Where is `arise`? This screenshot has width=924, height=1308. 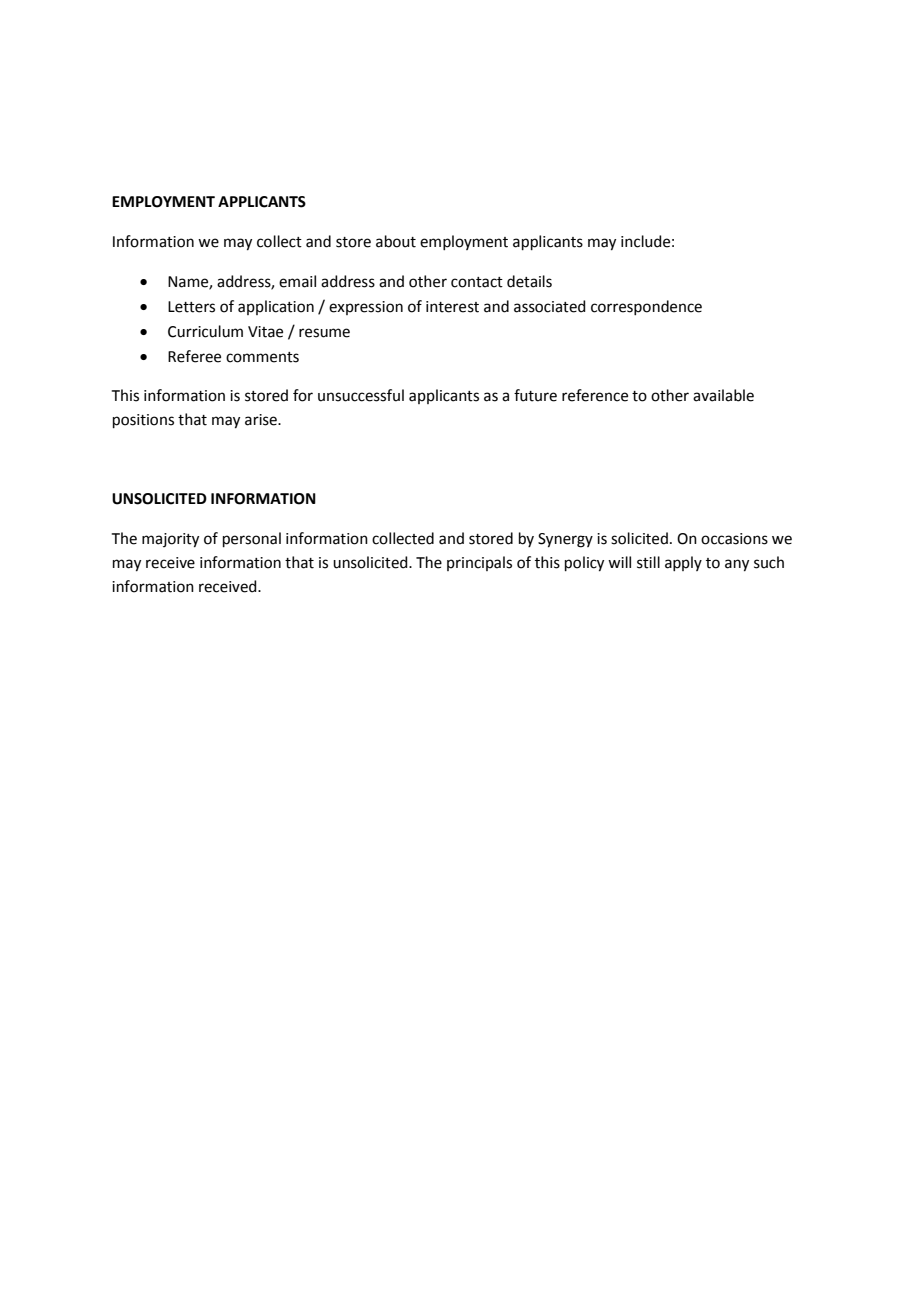
arise is located at coordinates (262, 420).
